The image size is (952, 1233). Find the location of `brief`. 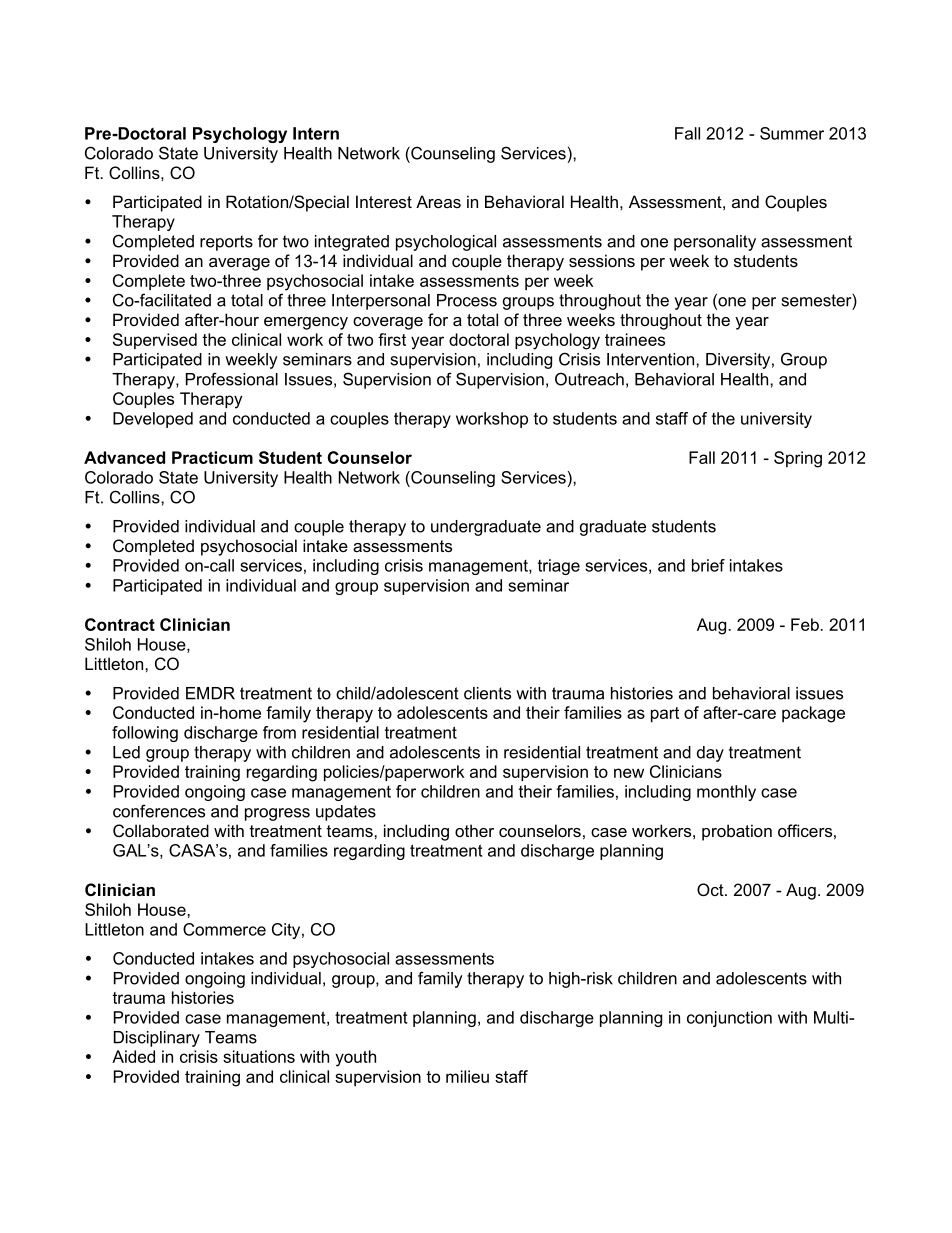

brief is located at coordinates (708, 565).
